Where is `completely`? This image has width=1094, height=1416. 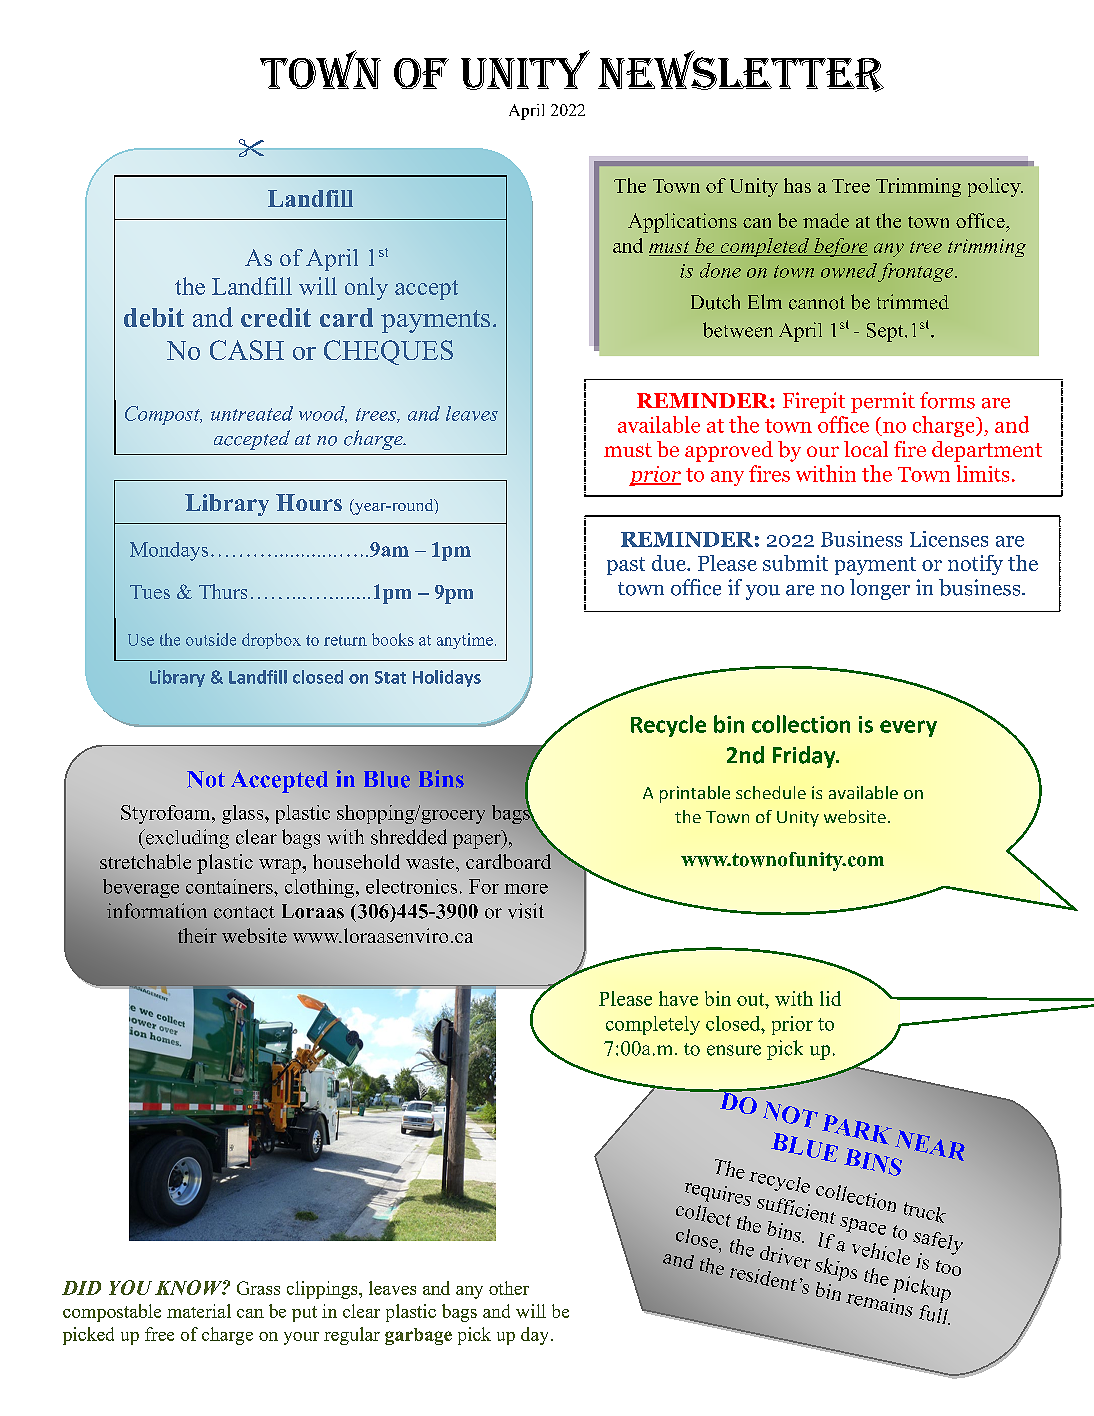 completely is located at coordinates (653, 1025).
